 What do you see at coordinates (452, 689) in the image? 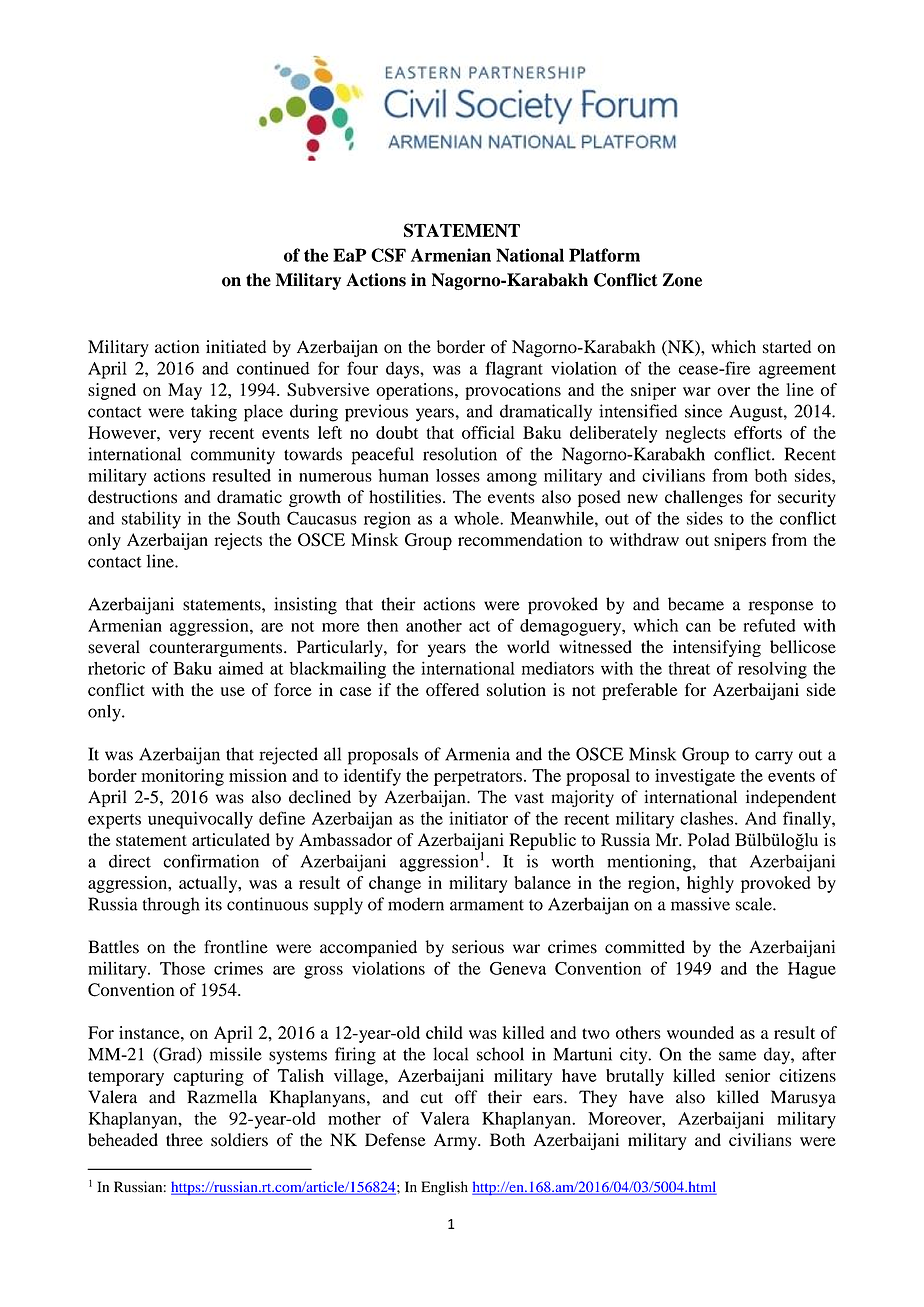
I see `offered` at bounding box center [452, 689].
